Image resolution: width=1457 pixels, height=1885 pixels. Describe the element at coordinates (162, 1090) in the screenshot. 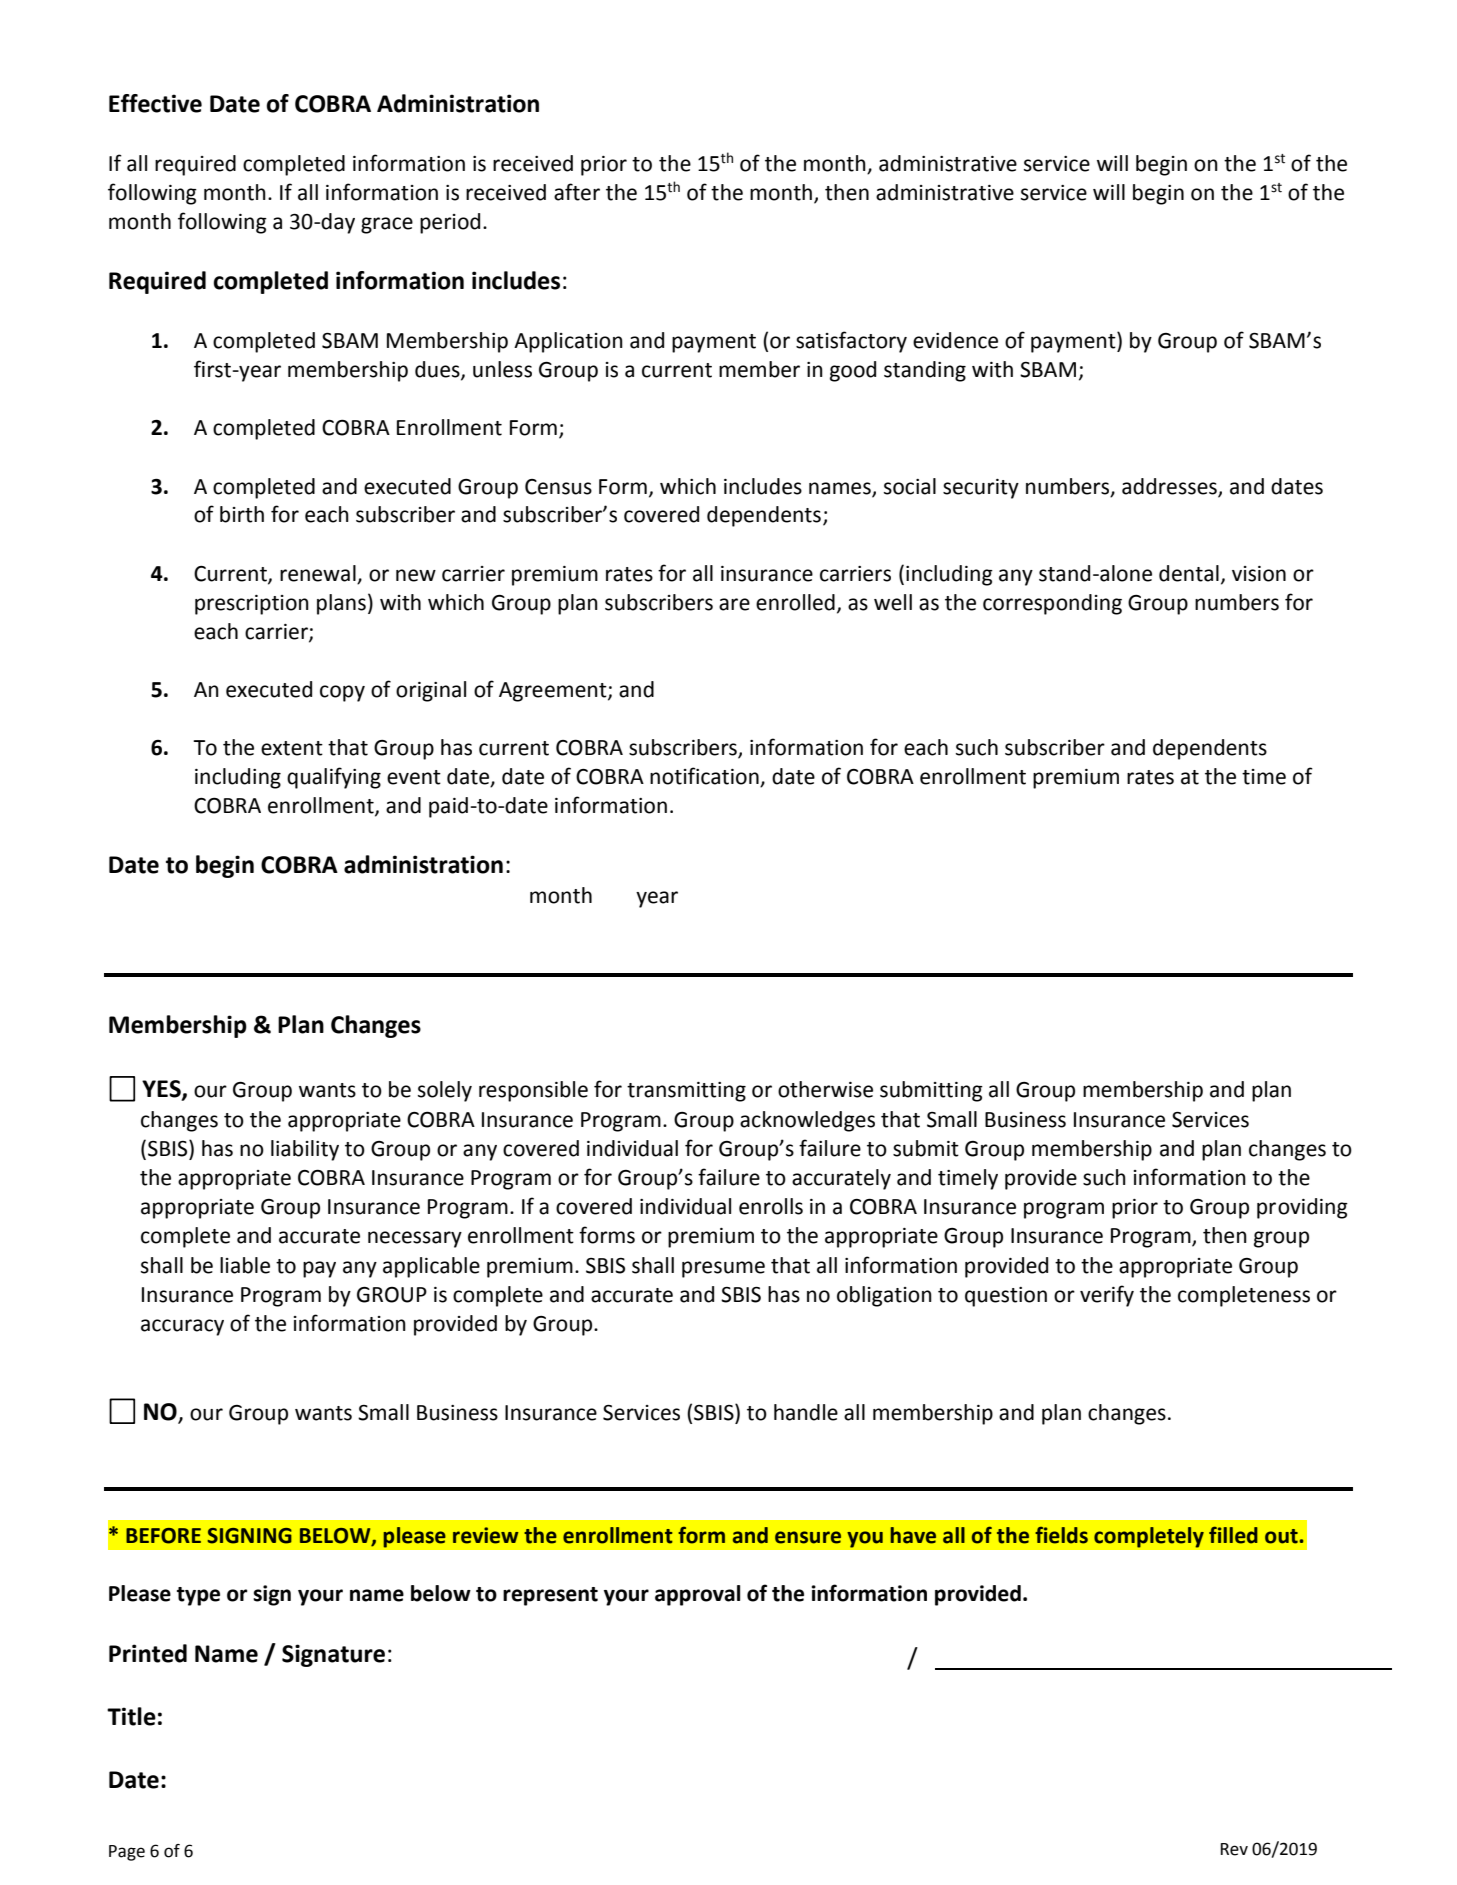

I see `YES` at that location.
